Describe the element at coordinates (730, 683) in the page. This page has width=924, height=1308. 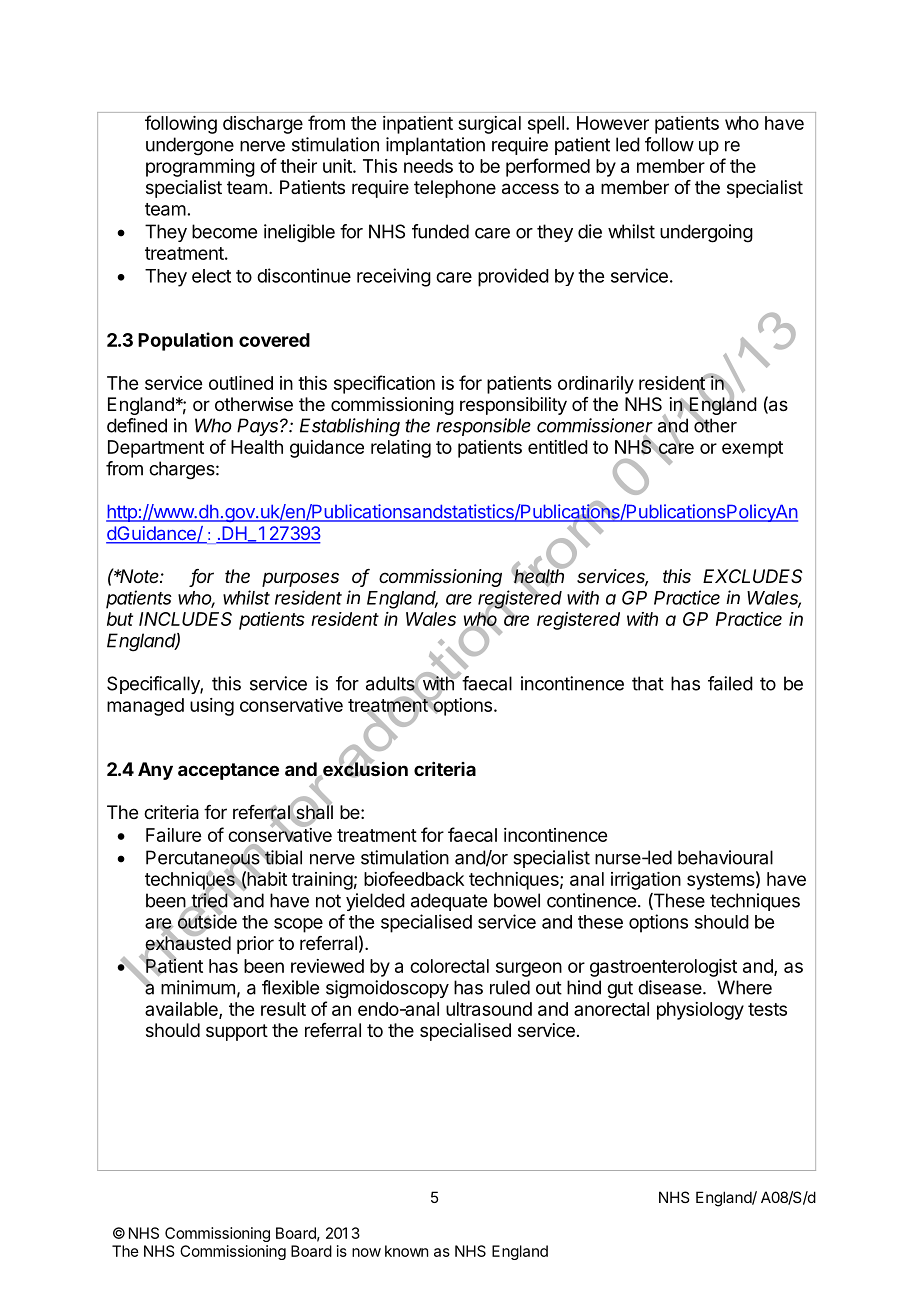
I see `failed` at that location.
